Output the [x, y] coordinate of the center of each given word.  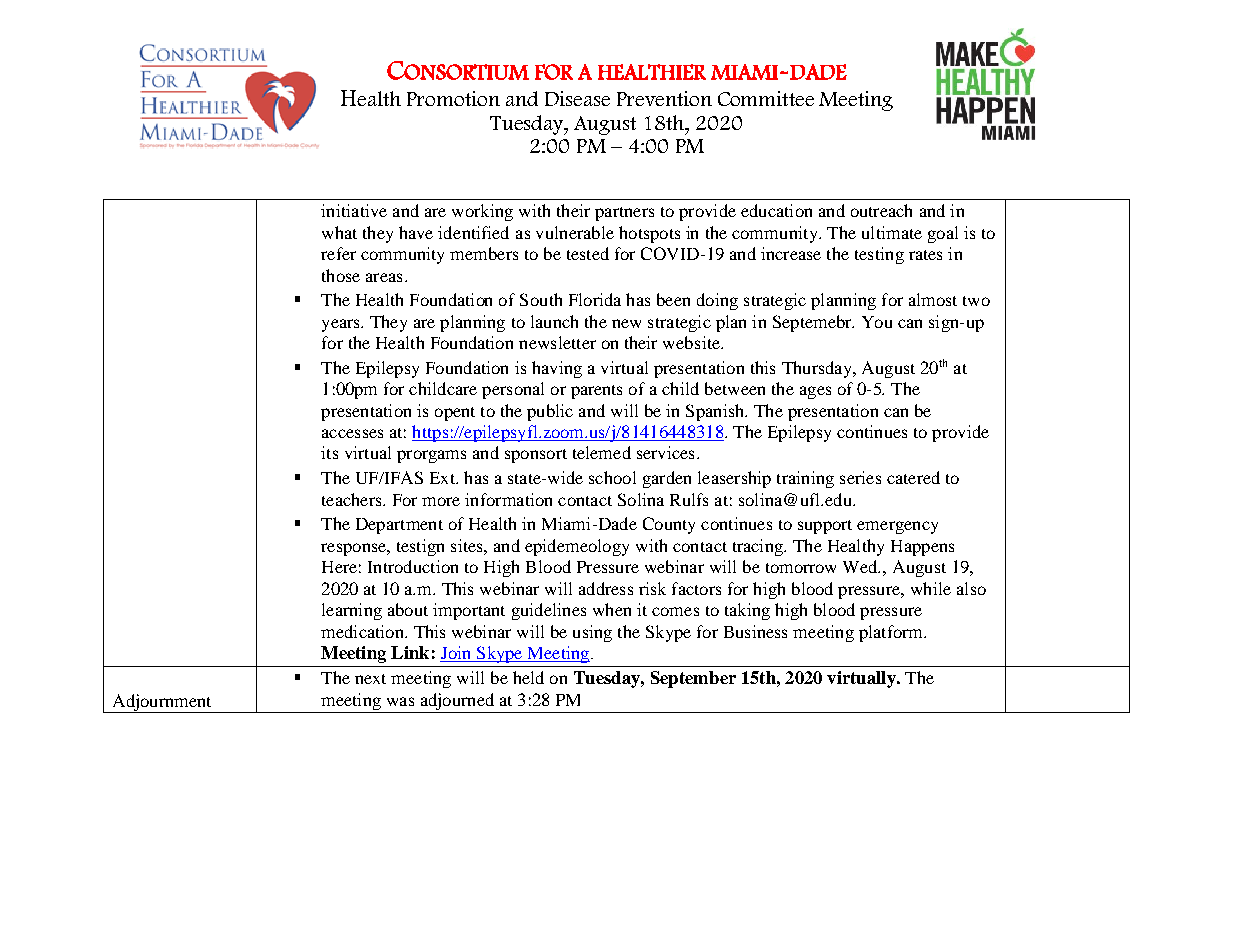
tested [588, 253]
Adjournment [162, 703]
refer [338, 253]
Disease [577, 98]
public [550, 412]
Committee [766, 98]
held [528, 677]
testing [879, 255]
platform [892, 633]
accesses [352, 433]
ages [815, 392]
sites [468, 545]
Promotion [453, 98]
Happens [922, 548]
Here [339, 567]
